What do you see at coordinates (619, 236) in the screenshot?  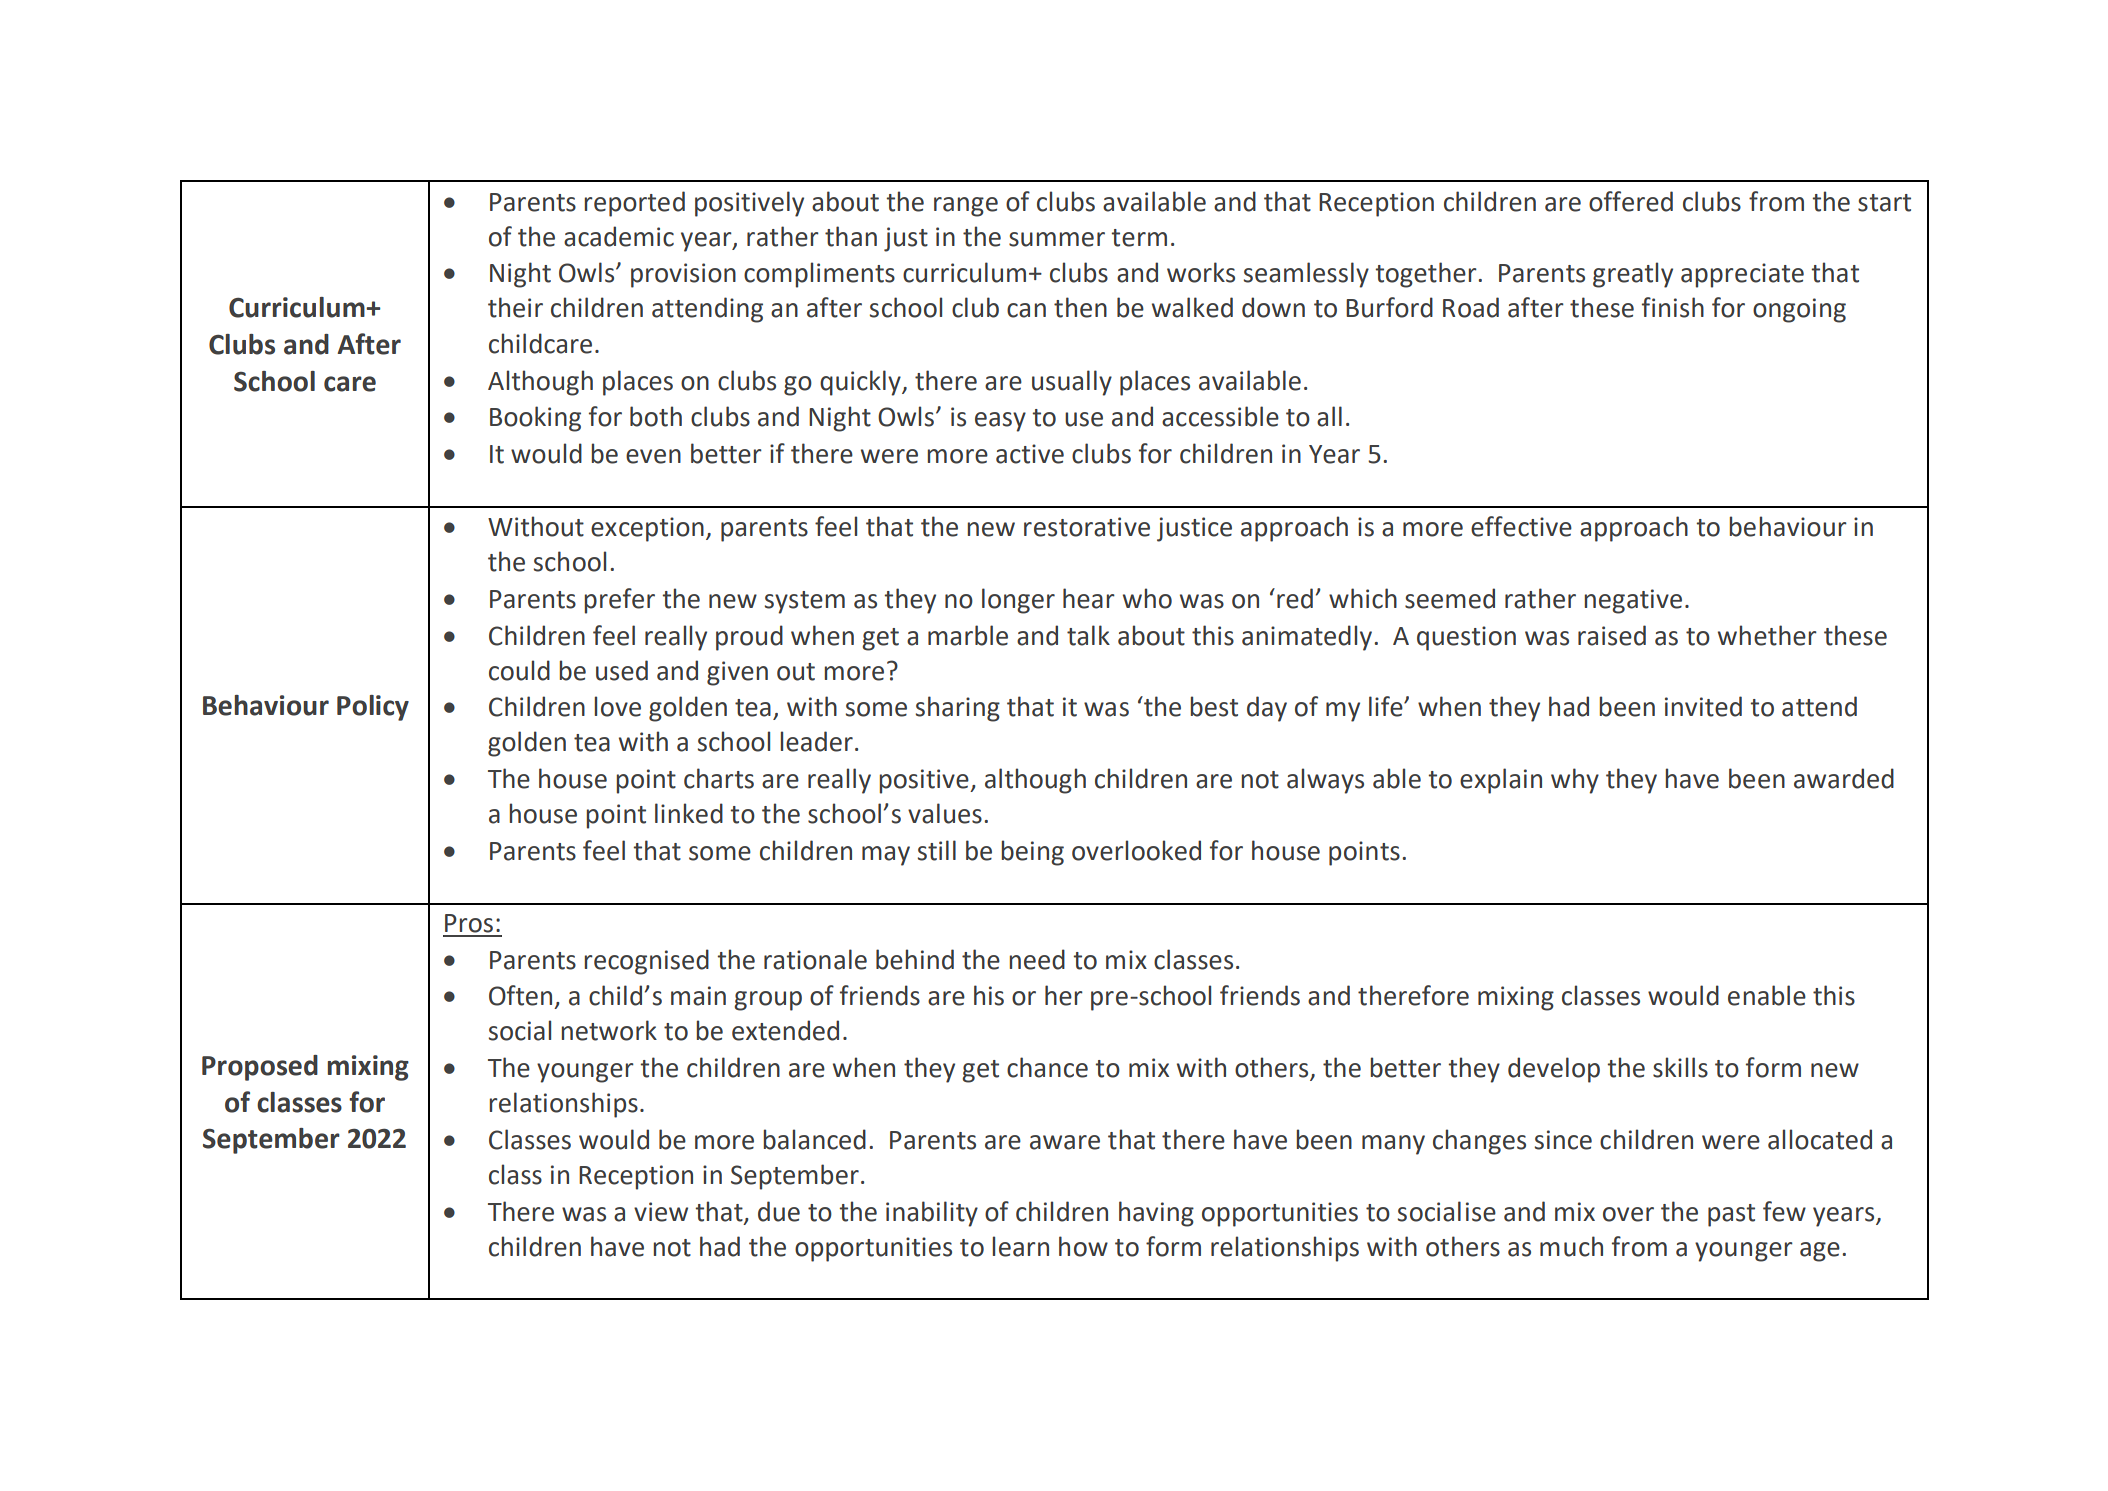 I see `academic` at bounding box center [619, 236].
